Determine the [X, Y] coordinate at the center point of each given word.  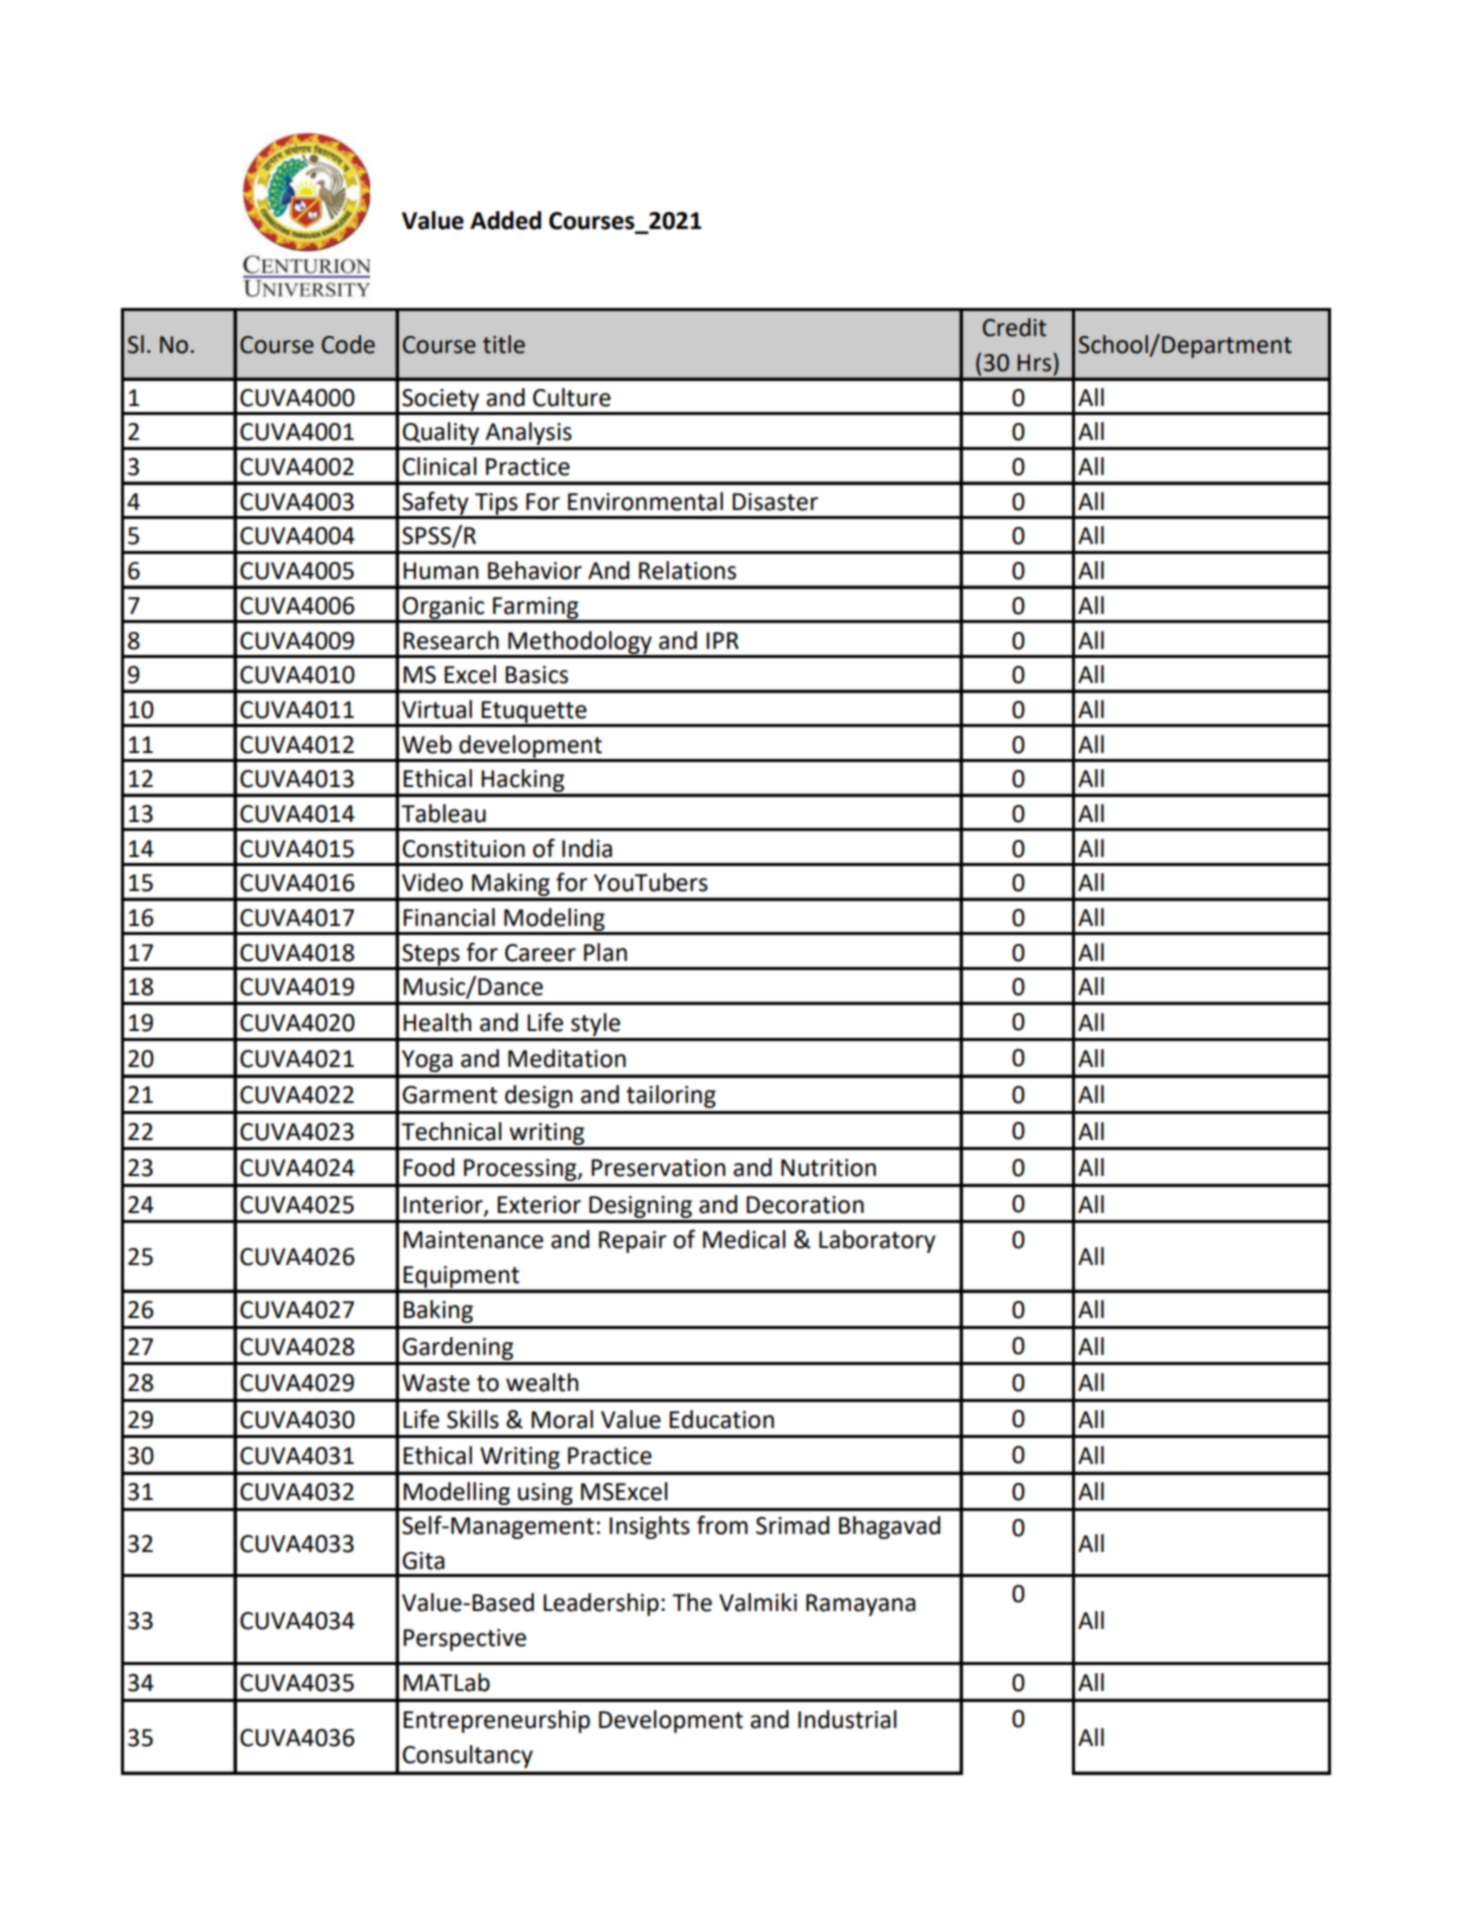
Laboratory [877, 1241]
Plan [605, 952]
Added [505, 220]
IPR [722, 640]
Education [721, 1419]
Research [451, 640]
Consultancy [468, 1756]
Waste [436, 1383]
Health [437, 1022]
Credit [1014, 327]
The [692, 1602]
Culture [572, 397]
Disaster [775, 502]
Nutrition [828, 1168]
